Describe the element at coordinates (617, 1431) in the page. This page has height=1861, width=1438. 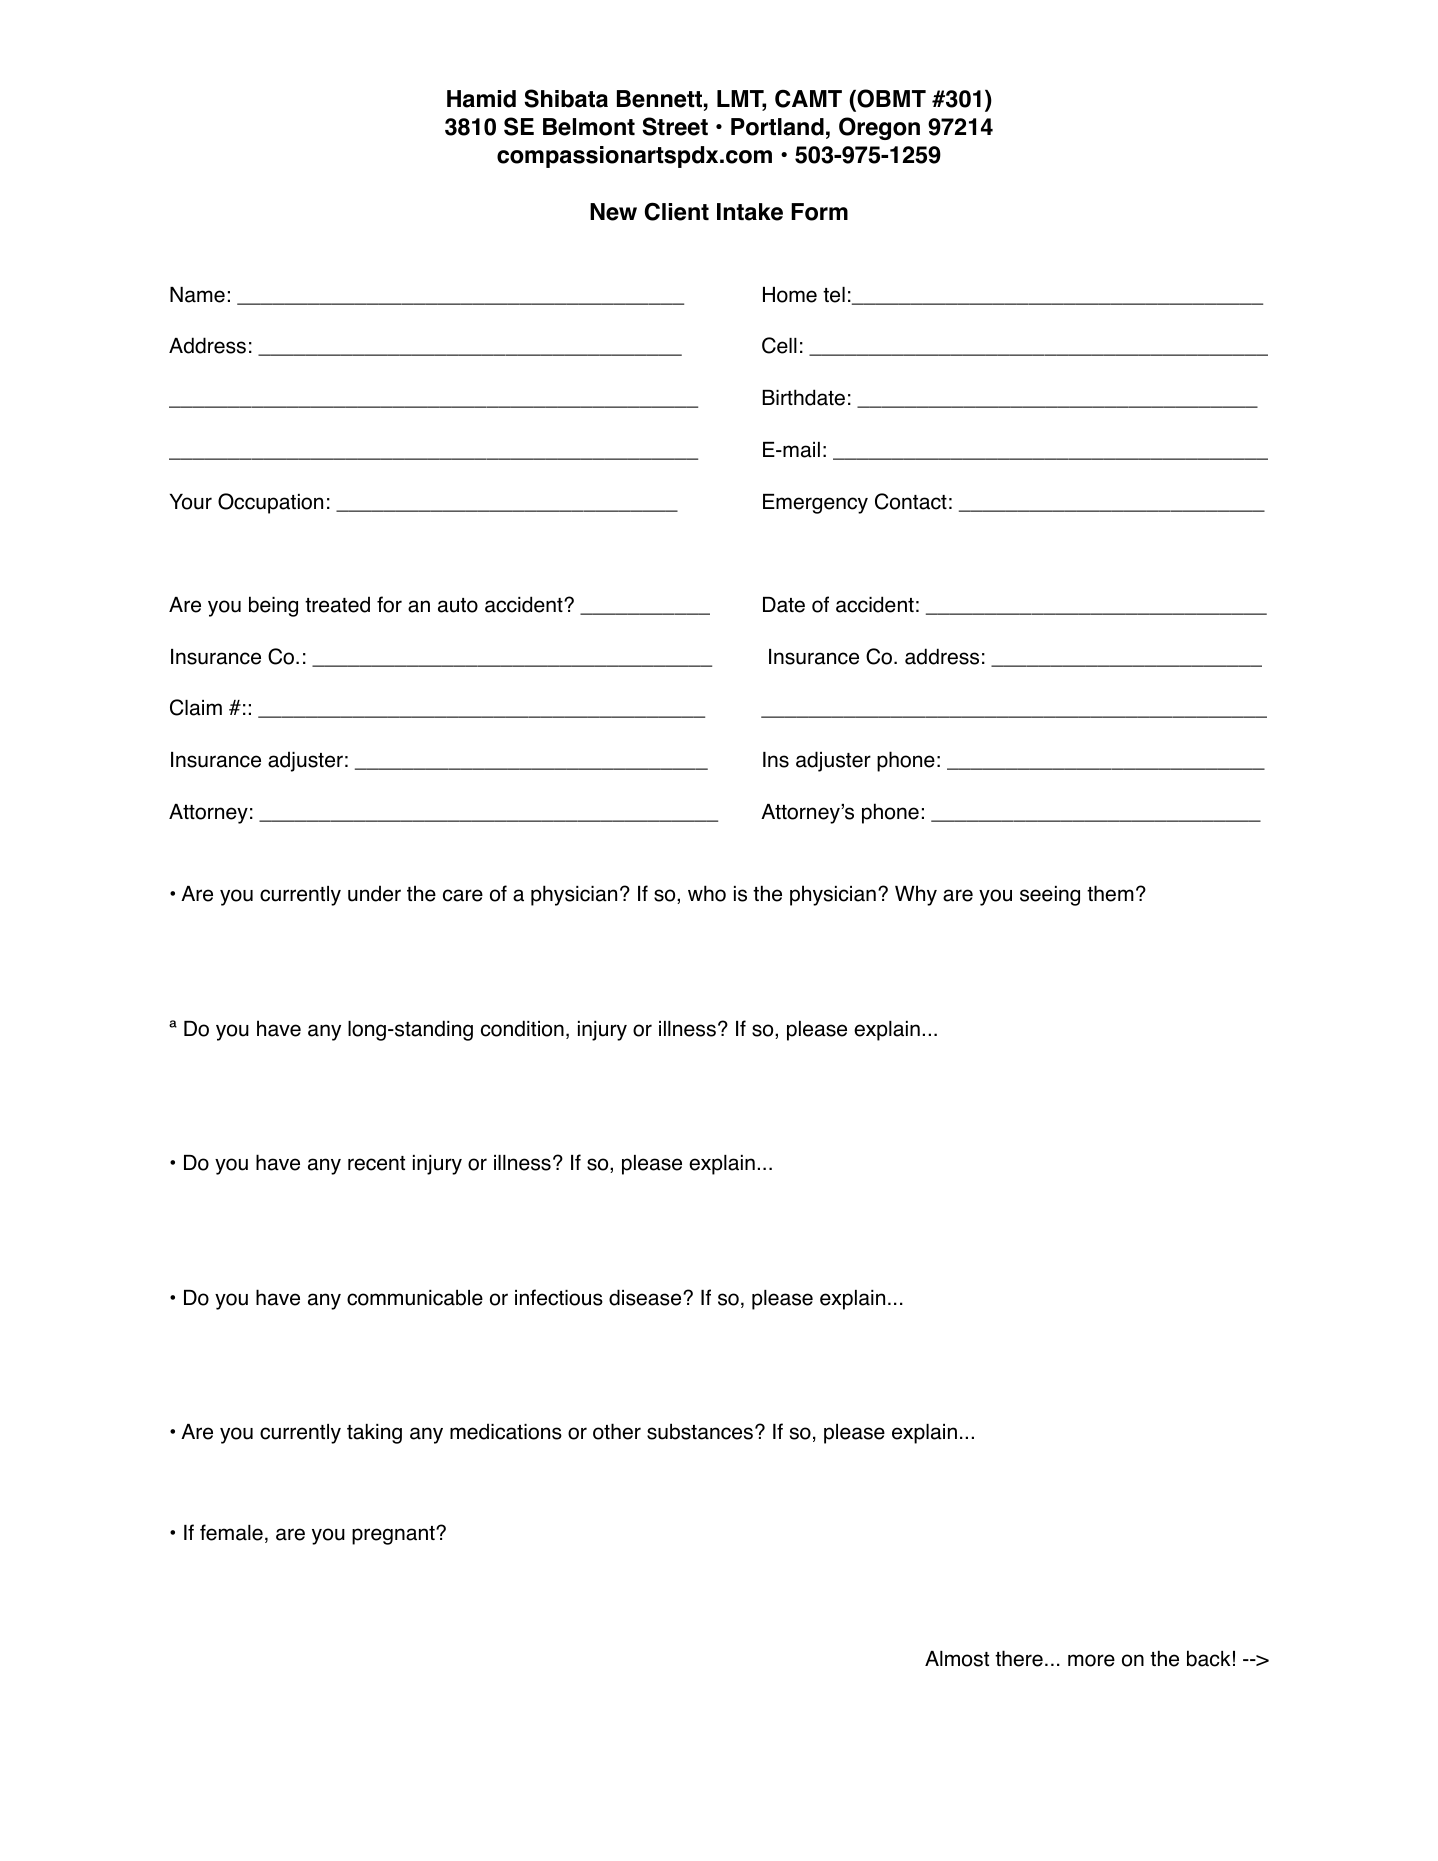
I see `other` at that location.
